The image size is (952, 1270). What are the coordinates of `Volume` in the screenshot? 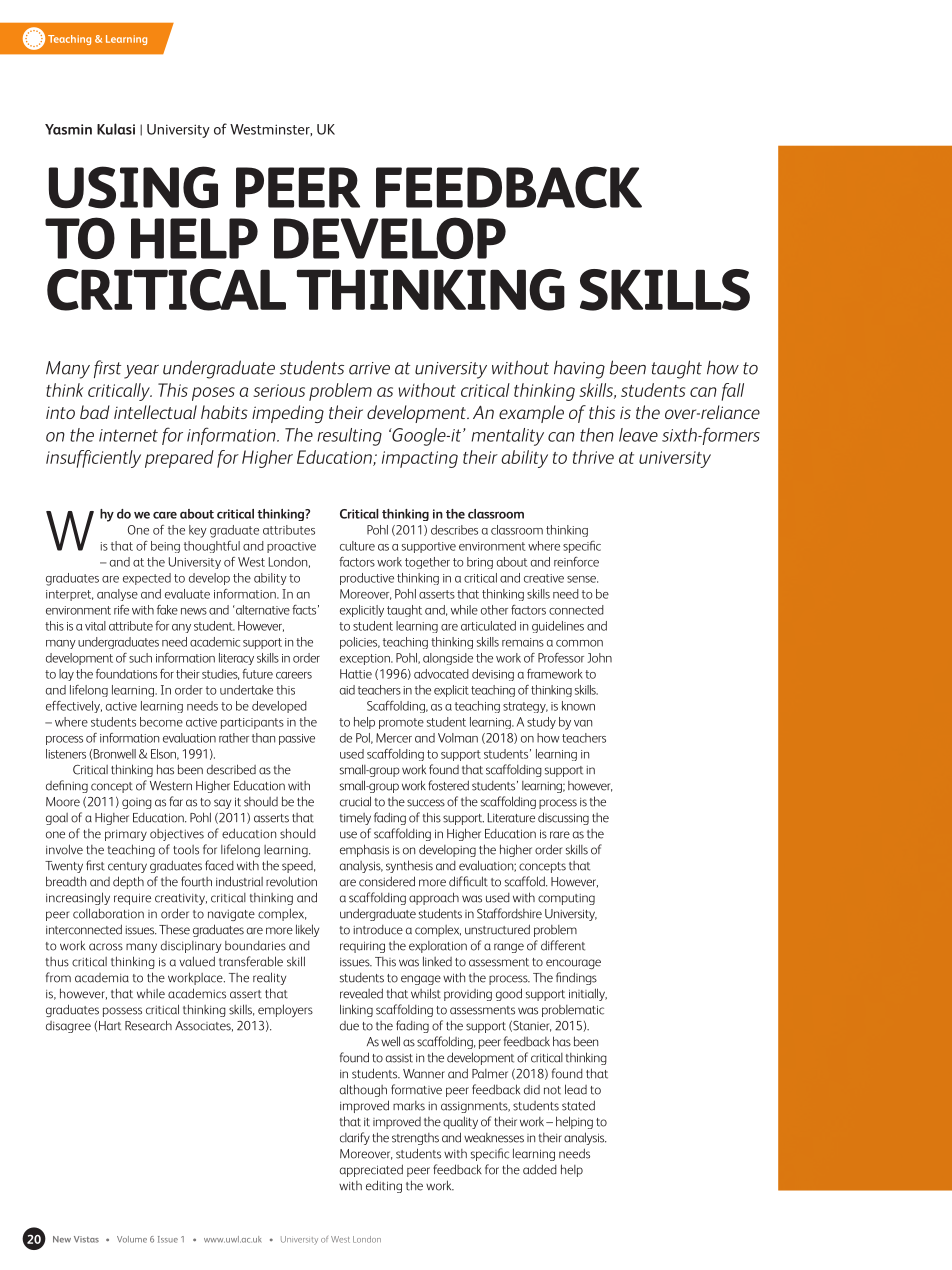 It's located at (132, 1239).
